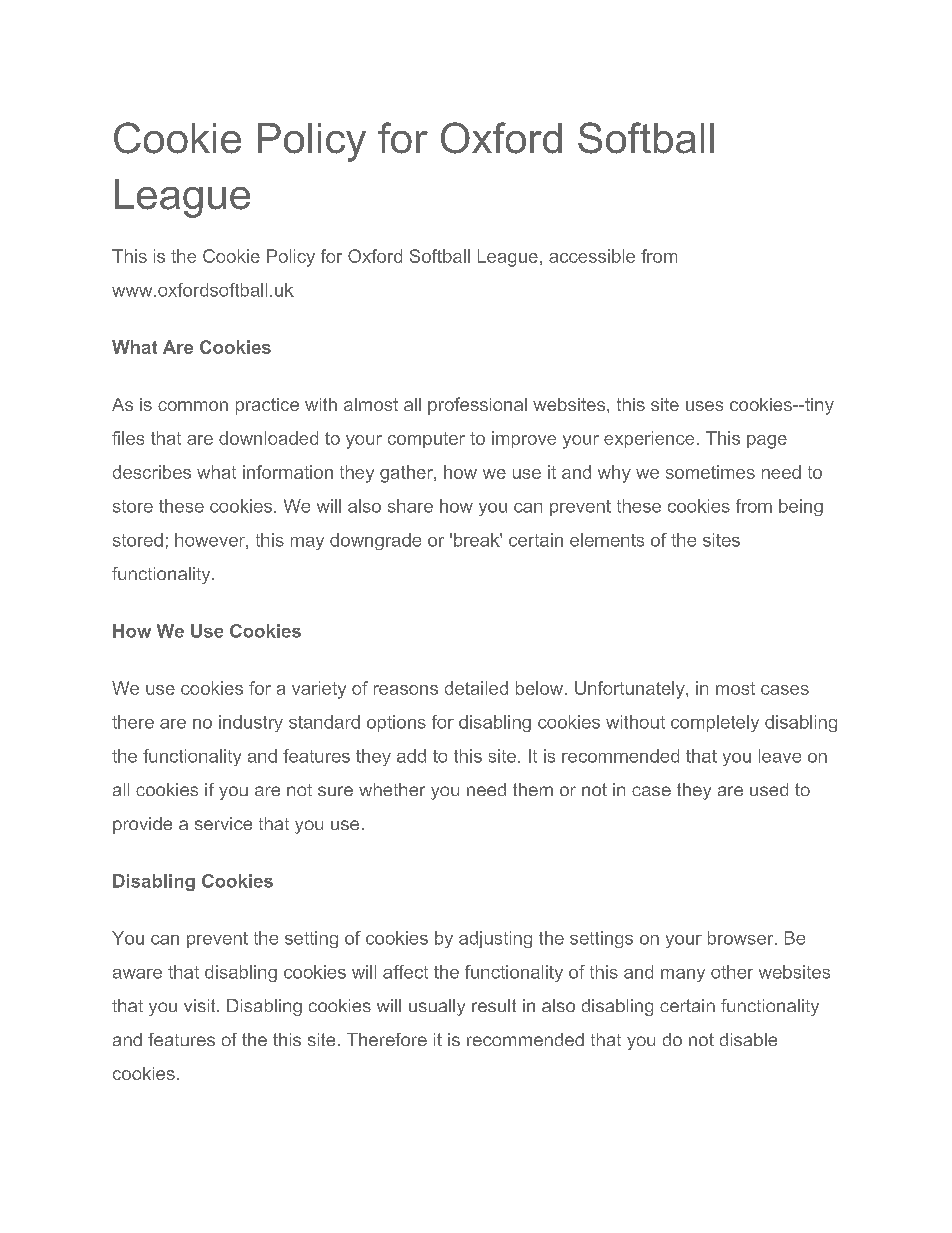 Image resolution: width=952 pixels, height=1233 pixels. What do you see at coordinates (704, 406) in the screenshot?
I see `uses` at bounding box center [704, 406].
